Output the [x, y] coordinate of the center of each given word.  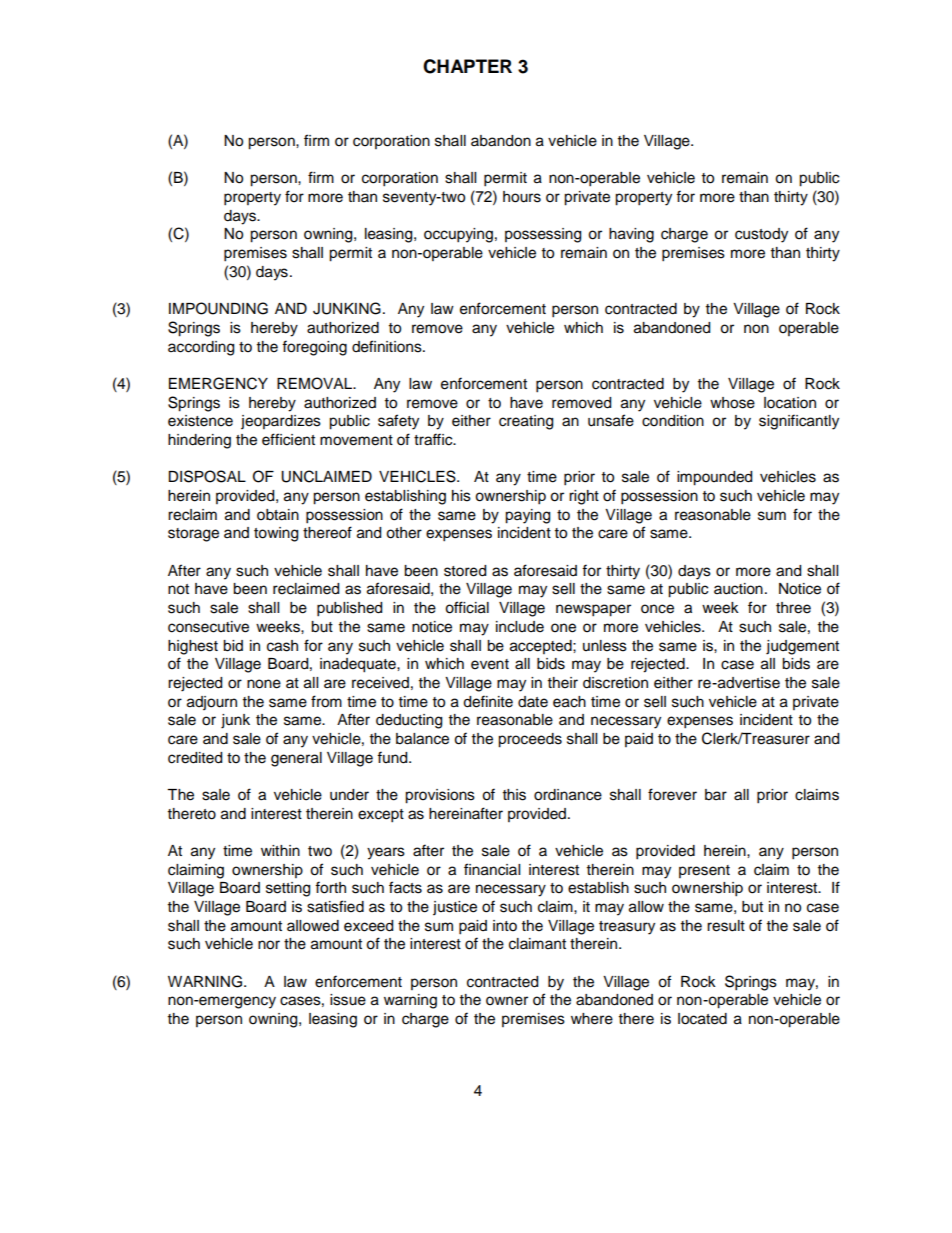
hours [522, 197]
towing [276, 534]
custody [761, 235]
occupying [458, 235]
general [296, 759]
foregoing [314, 348]
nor [269, 945]
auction [738, 589]
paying [527, 516]
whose [732, 403]
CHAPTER [467, 66]
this [514, 795]
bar [716, 795]
